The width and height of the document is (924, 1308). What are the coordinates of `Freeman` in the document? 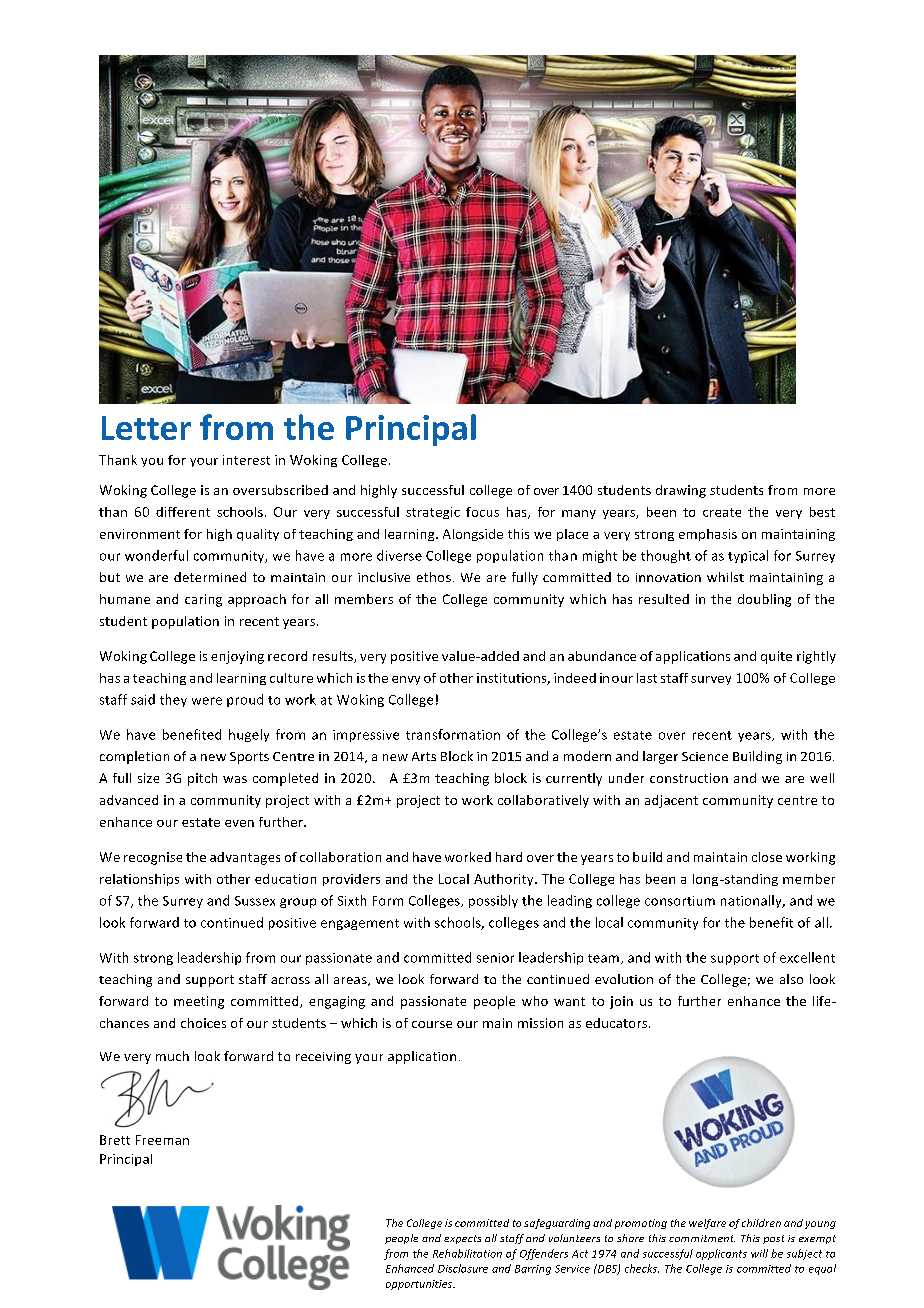 It's located at (162, 1140).
